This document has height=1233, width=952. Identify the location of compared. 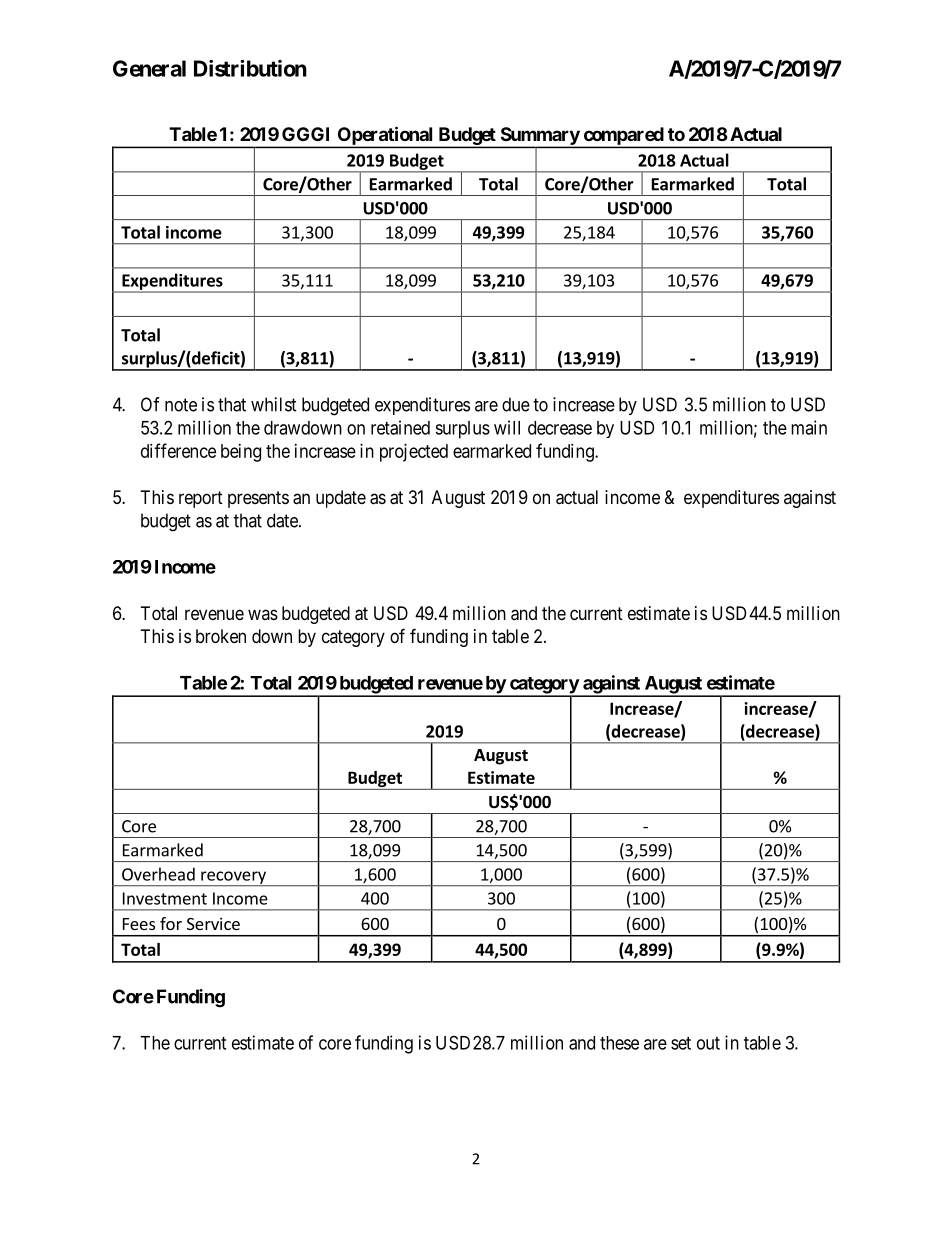
(623, 137).
